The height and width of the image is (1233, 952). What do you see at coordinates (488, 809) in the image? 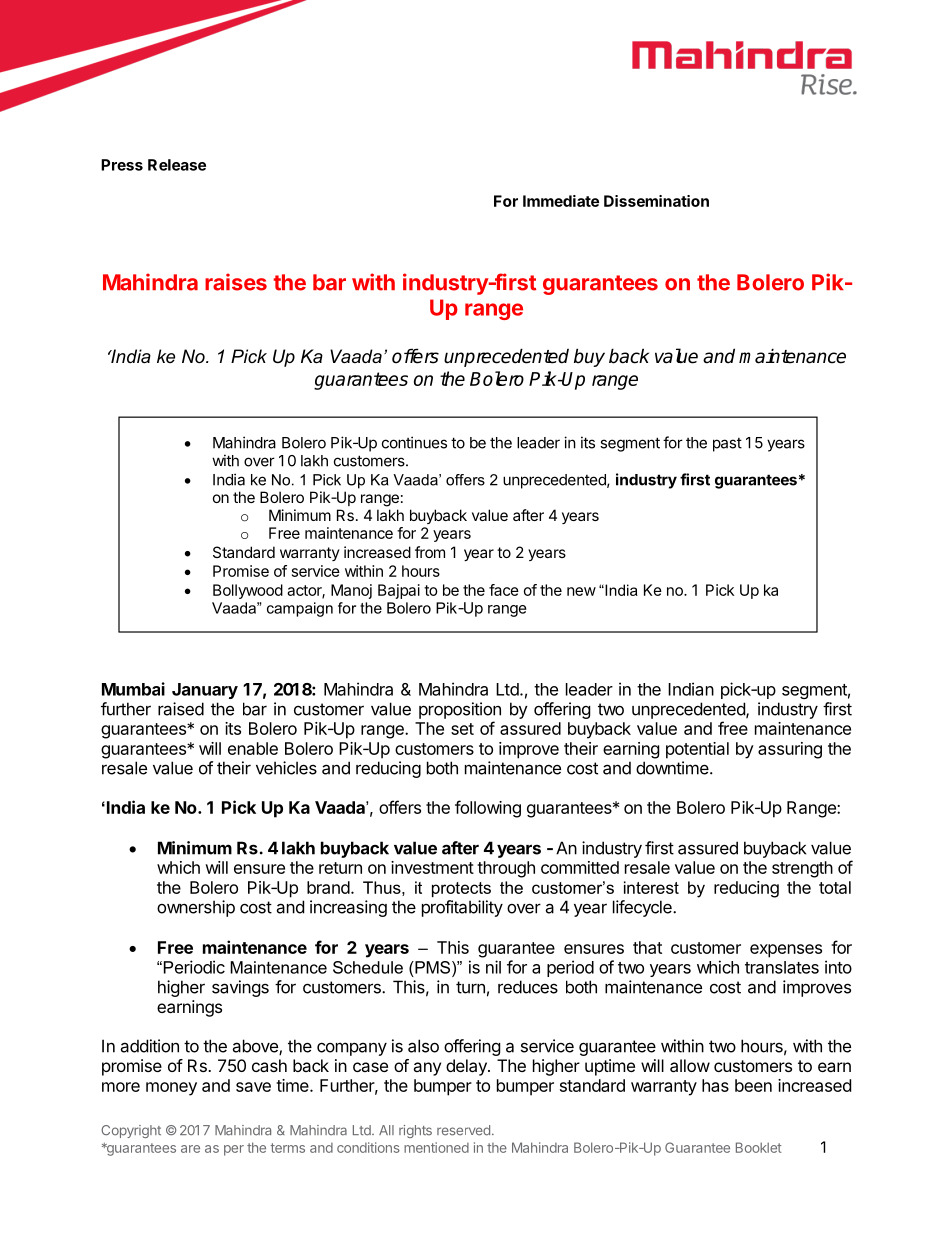
I see `following` at bounding box center [488, 809].
